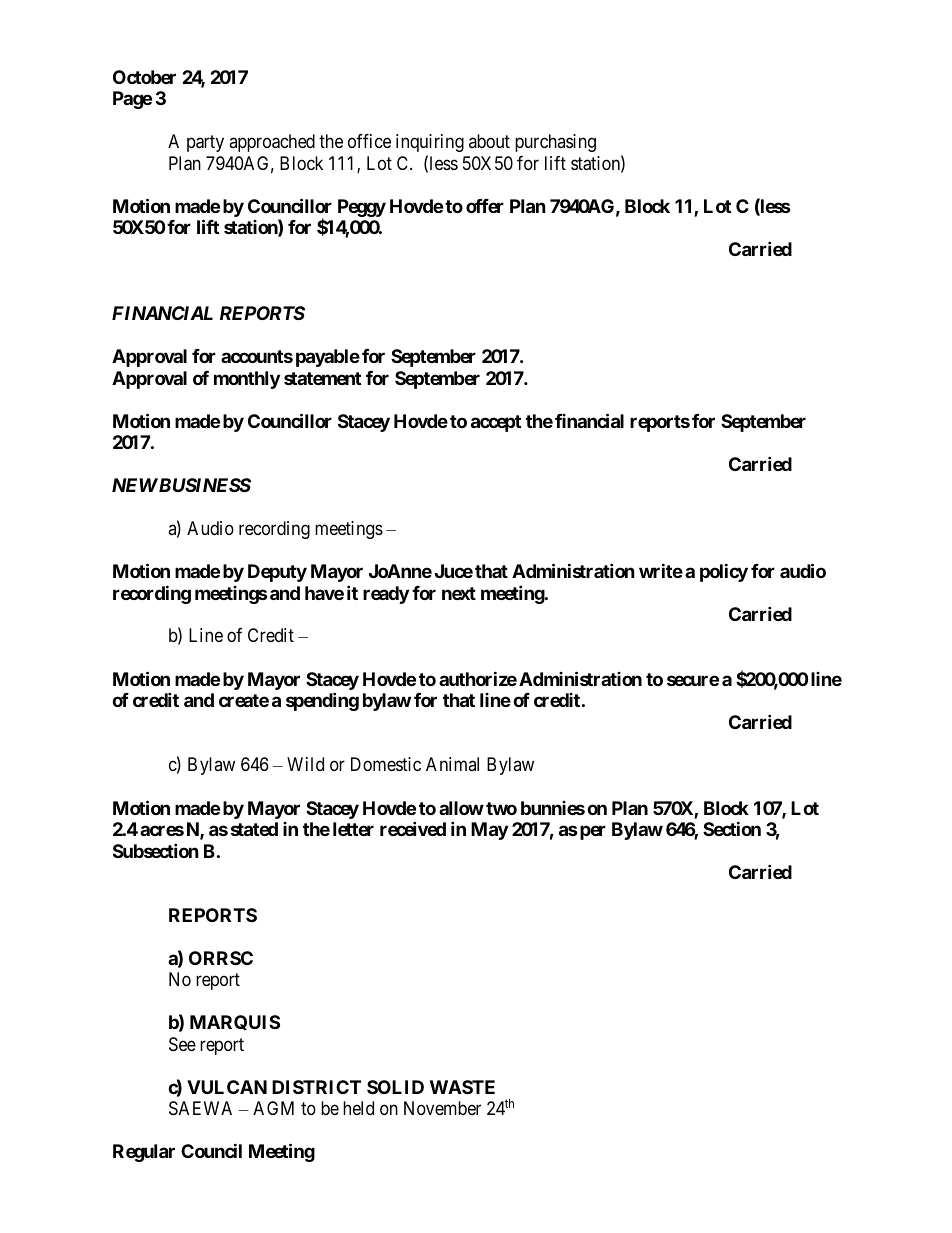 Image resolution: width=952 pixels, height=1233 pixels. What do you see at coordinates (135, 485) in the image?
I see `NEW` at bounding box center [135, 485].
